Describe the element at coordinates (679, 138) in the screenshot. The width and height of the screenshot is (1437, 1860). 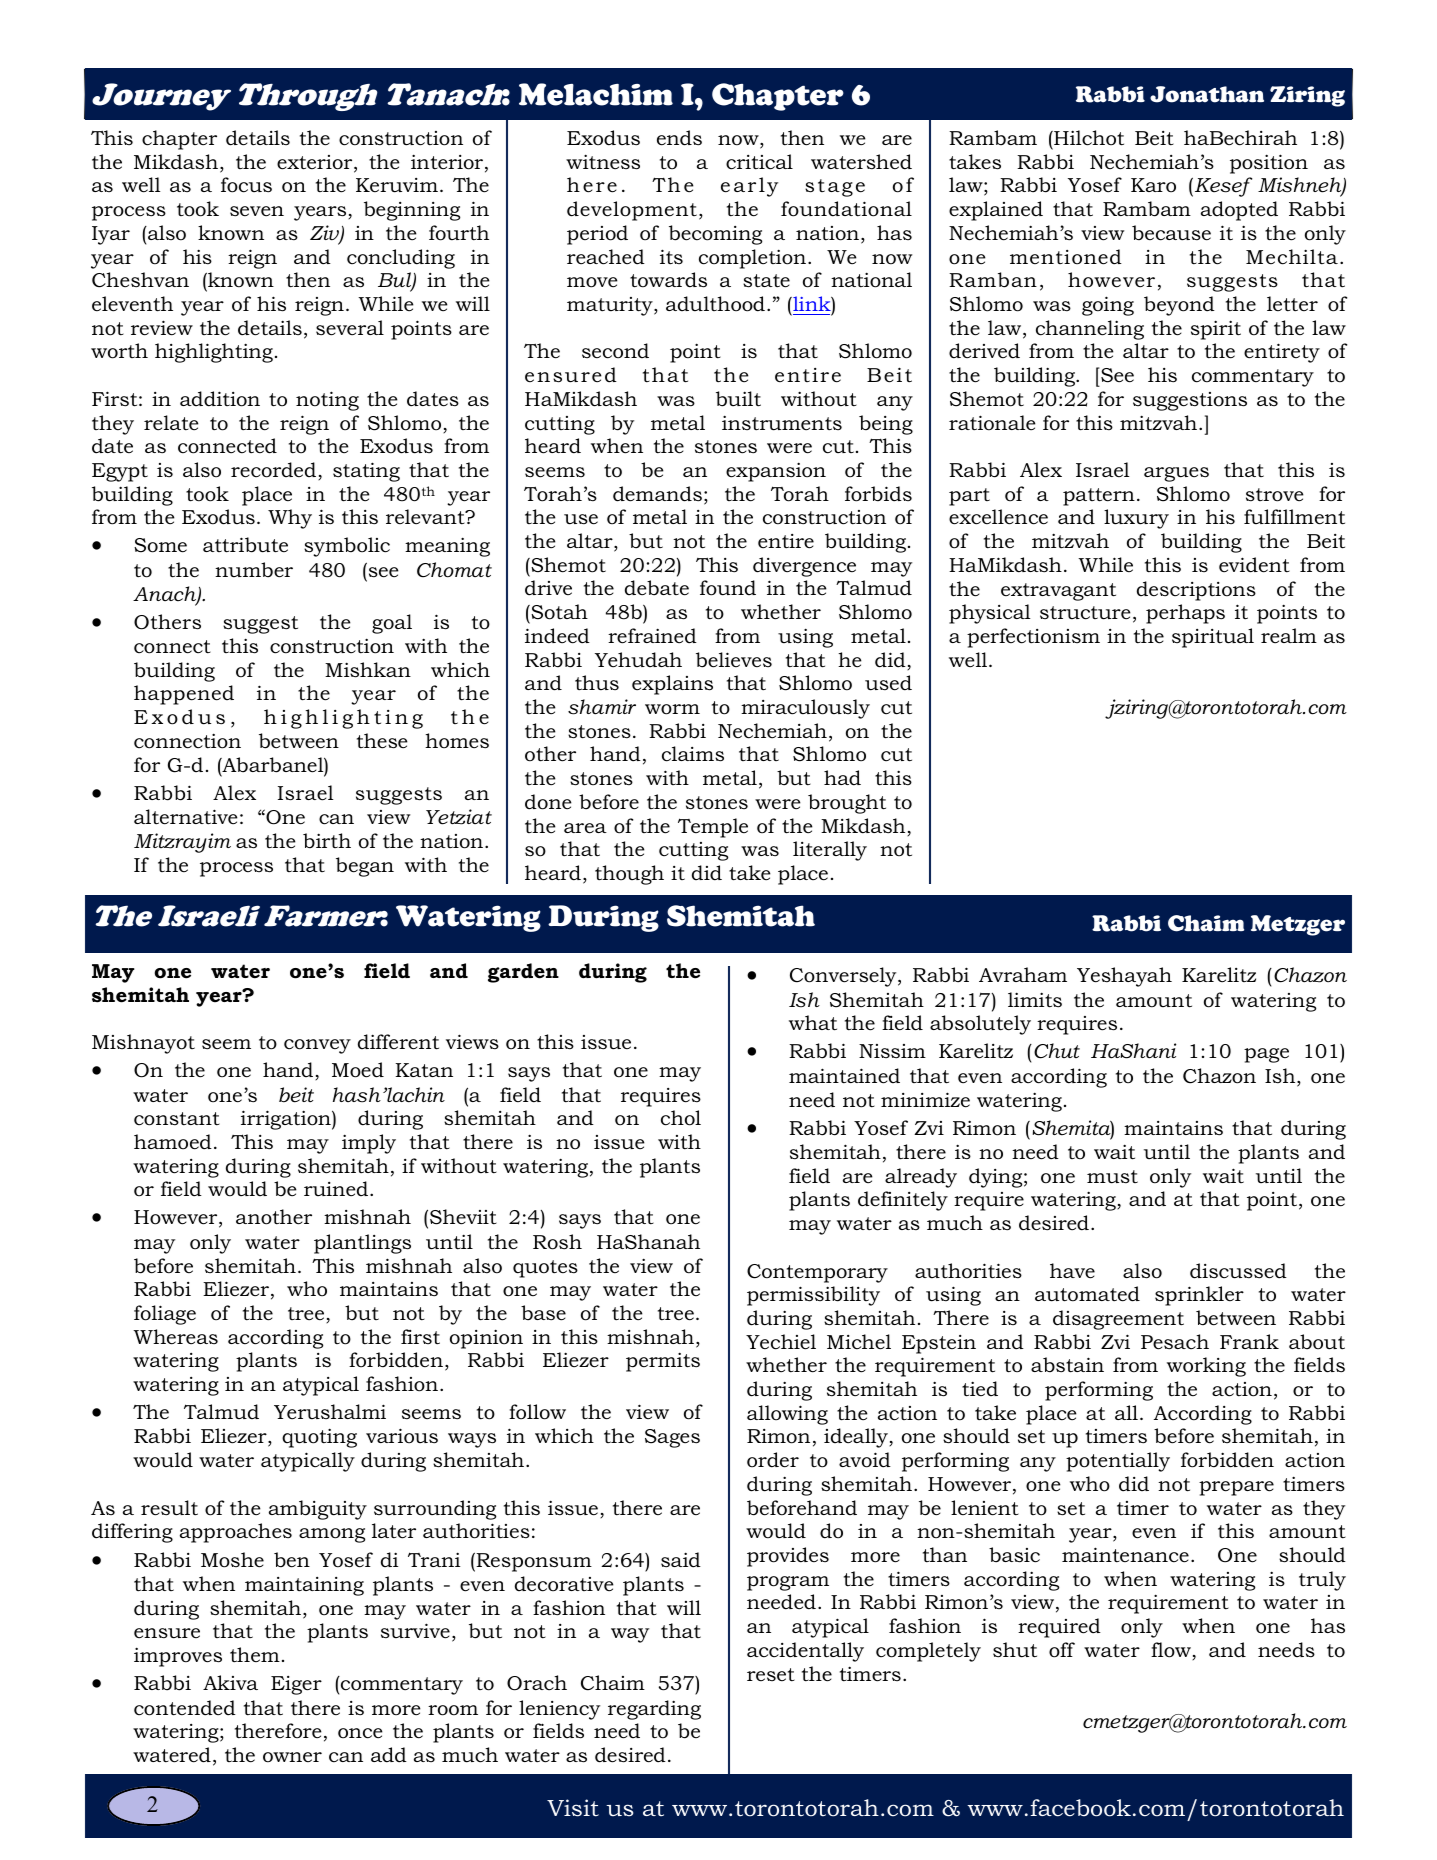
I see `ends` at that location.
